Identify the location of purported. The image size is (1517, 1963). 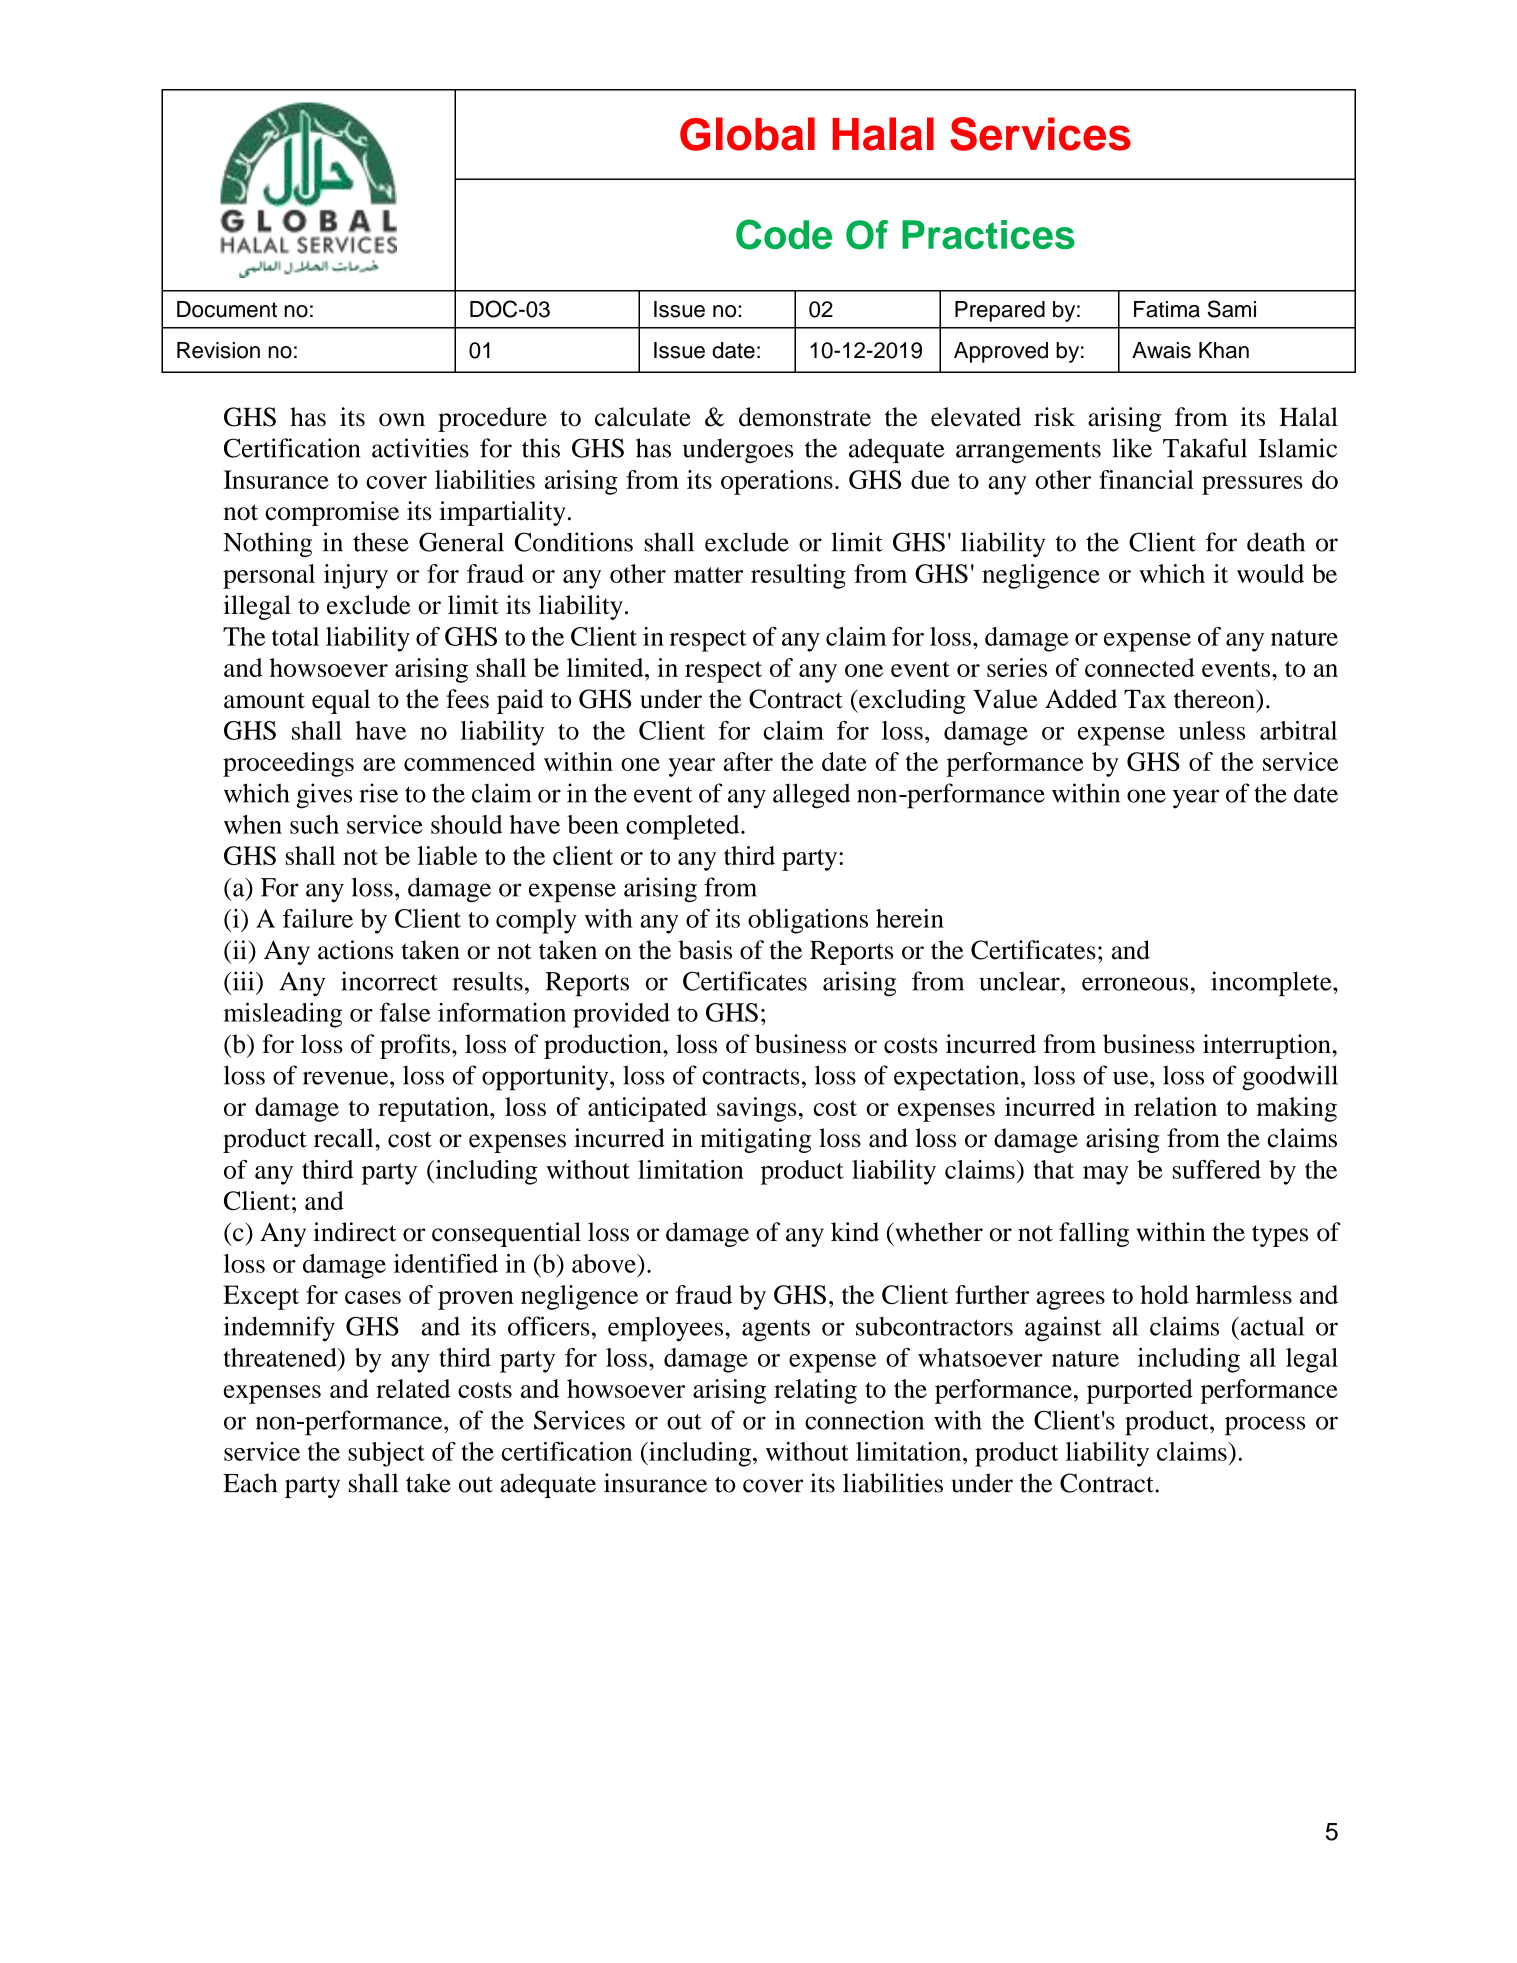
(1140, 1391).
